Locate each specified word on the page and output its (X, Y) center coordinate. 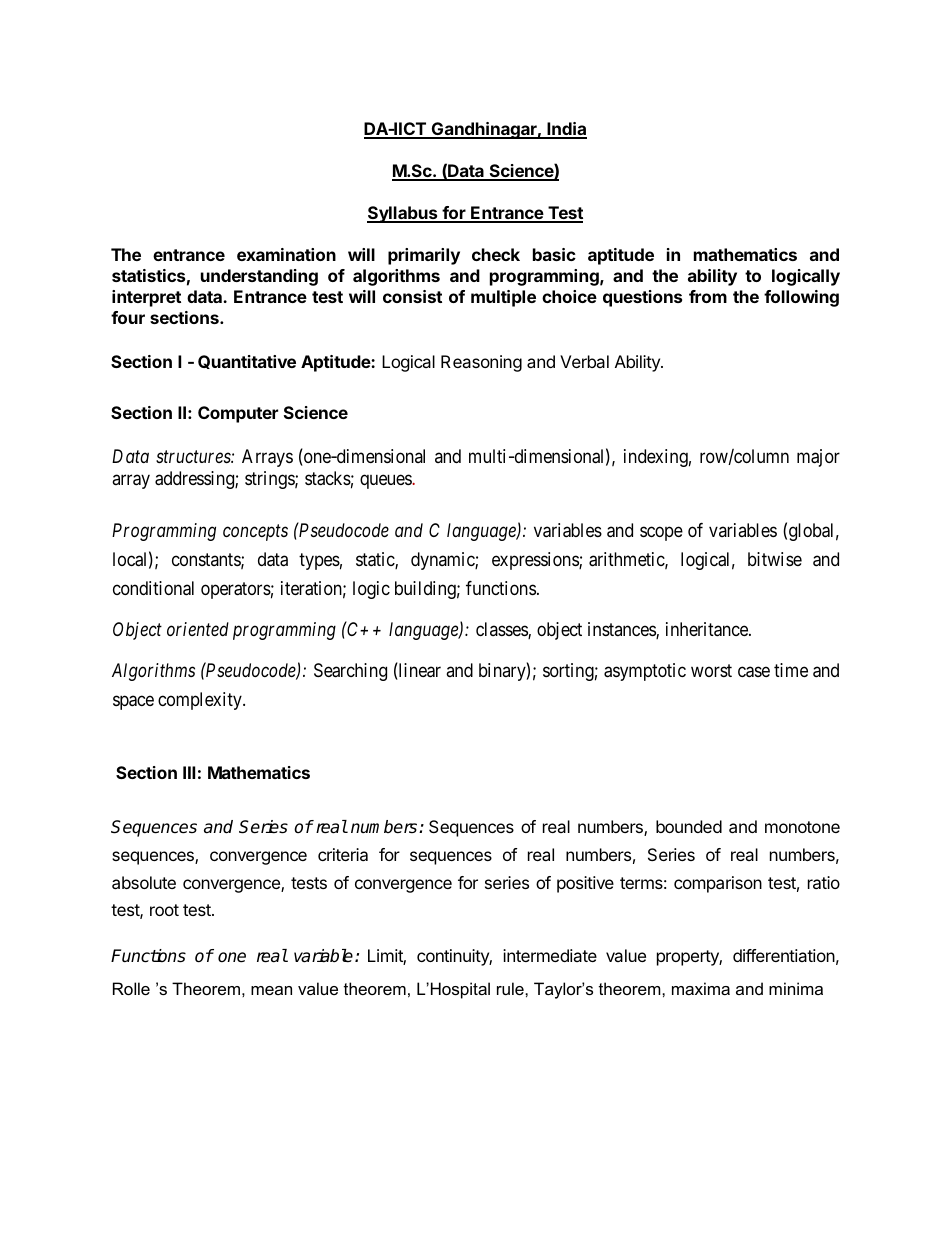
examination (286, 254)
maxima (701, 988)
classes (502, 630)
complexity (201, 701)
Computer (238, 414)
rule (511, 988)
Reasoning (481, 363)
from (708, 296)
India (566, 130)
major (818, 458)
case (754, 672)
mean (271, 990)
